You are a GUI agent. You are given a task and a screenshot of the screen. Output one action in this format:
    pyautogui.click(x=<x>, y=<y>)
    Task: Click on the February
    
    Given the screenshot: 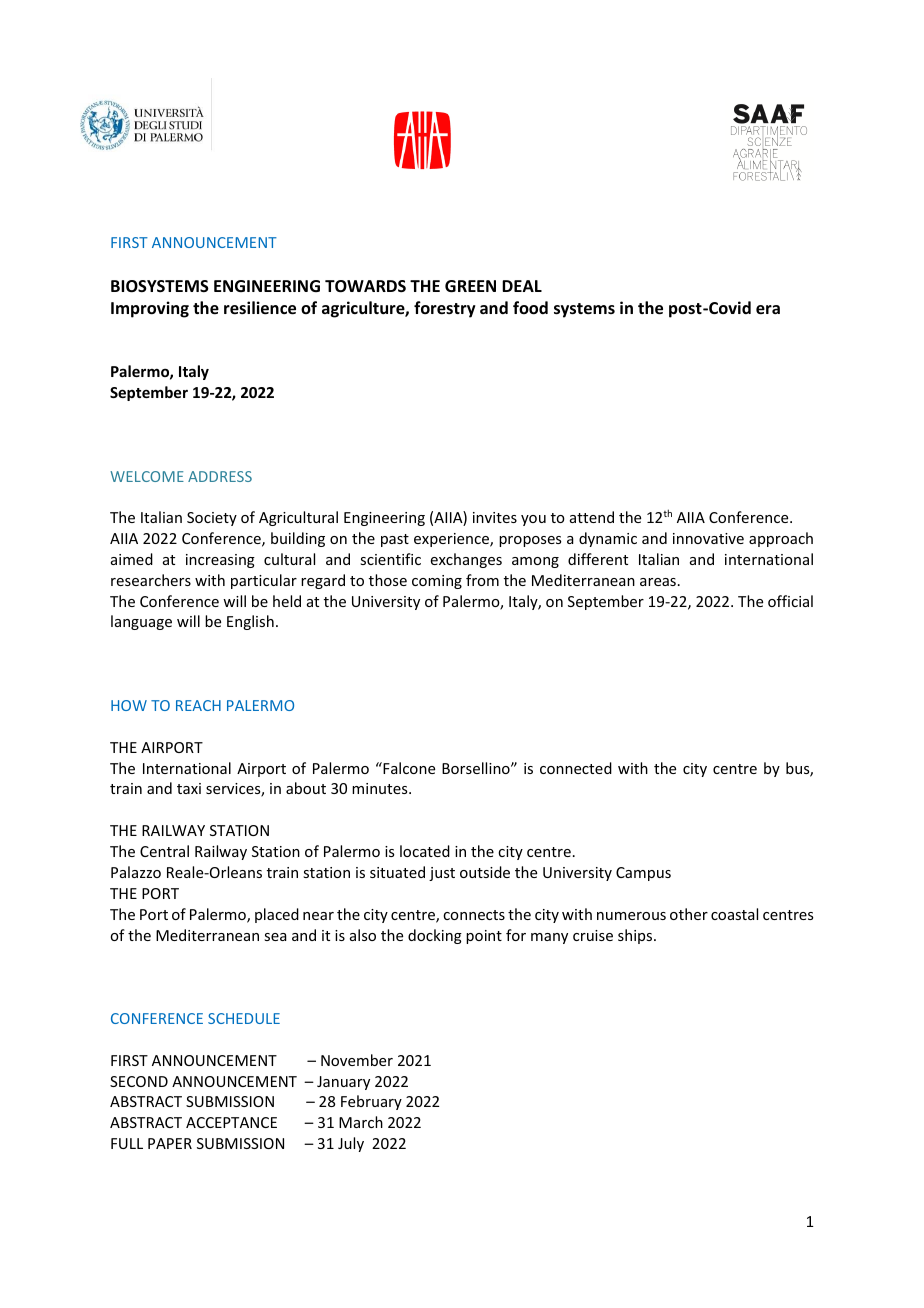 What is the action you would take?
    pyautogui.click(x=371, y=1102)
